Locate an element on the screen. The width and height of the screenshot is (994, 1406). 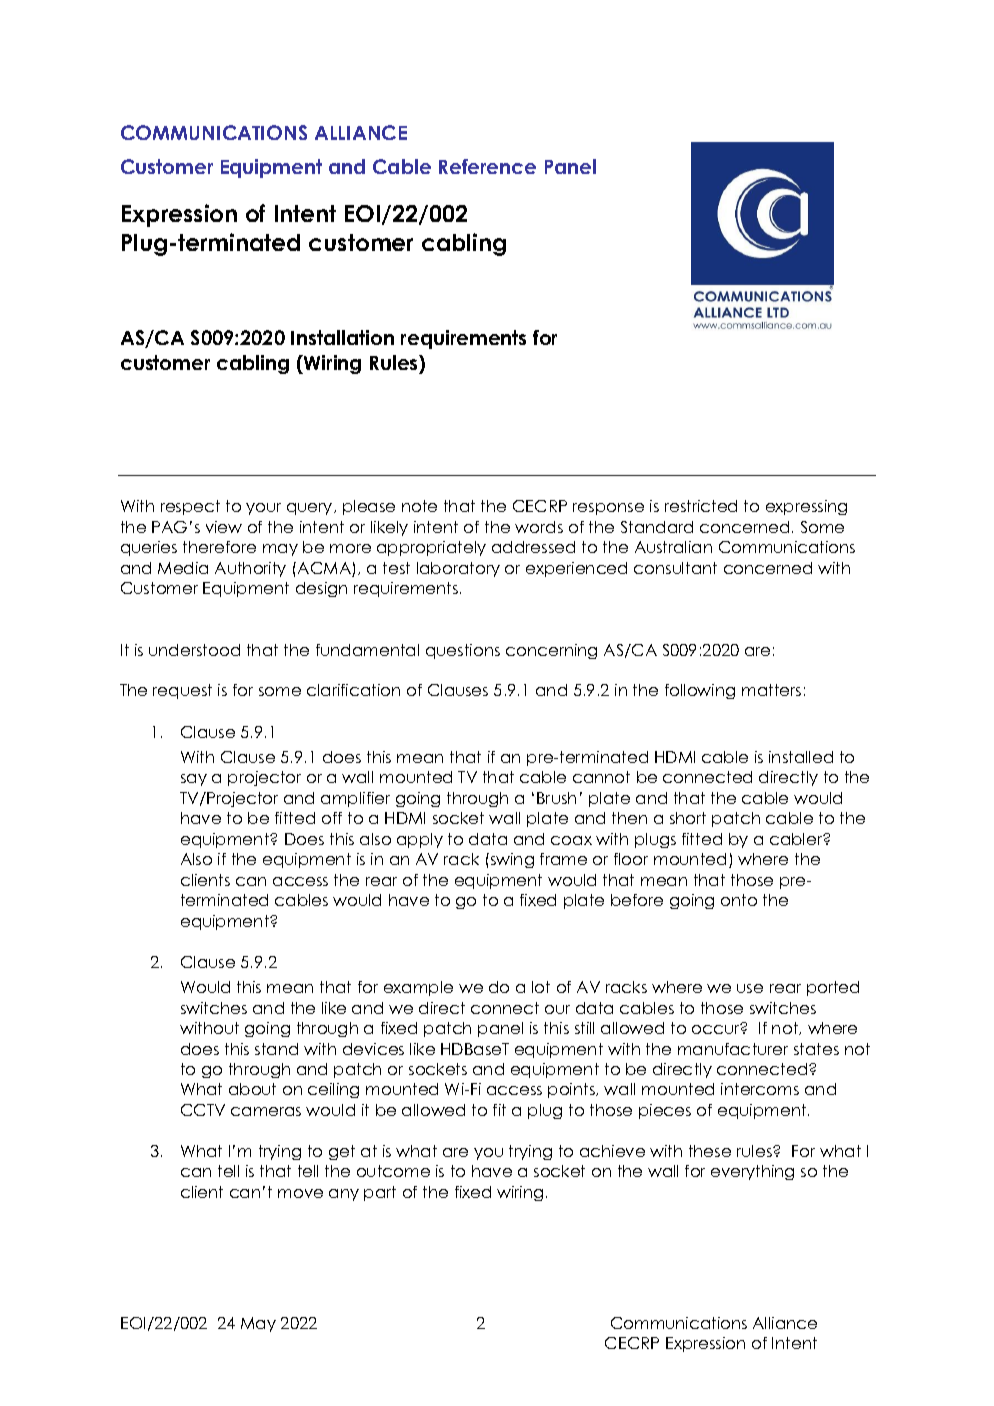
Reference is located at coordinates (487, 166).
